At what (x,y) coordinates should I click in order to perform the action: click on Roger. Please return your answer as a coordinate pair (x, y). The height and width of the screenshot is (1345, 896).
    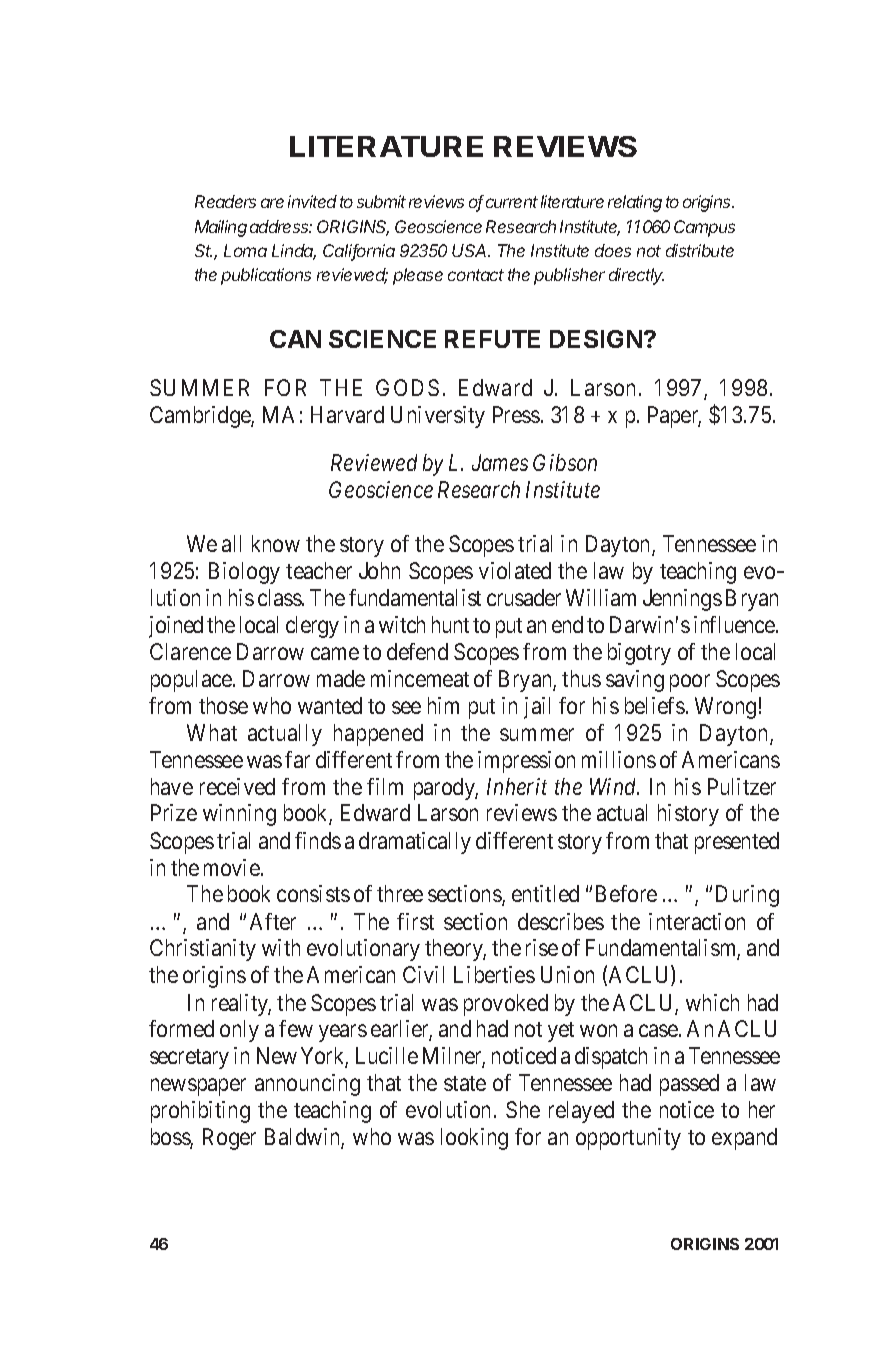
    Looking at the image, I should click on (229, 1139).
